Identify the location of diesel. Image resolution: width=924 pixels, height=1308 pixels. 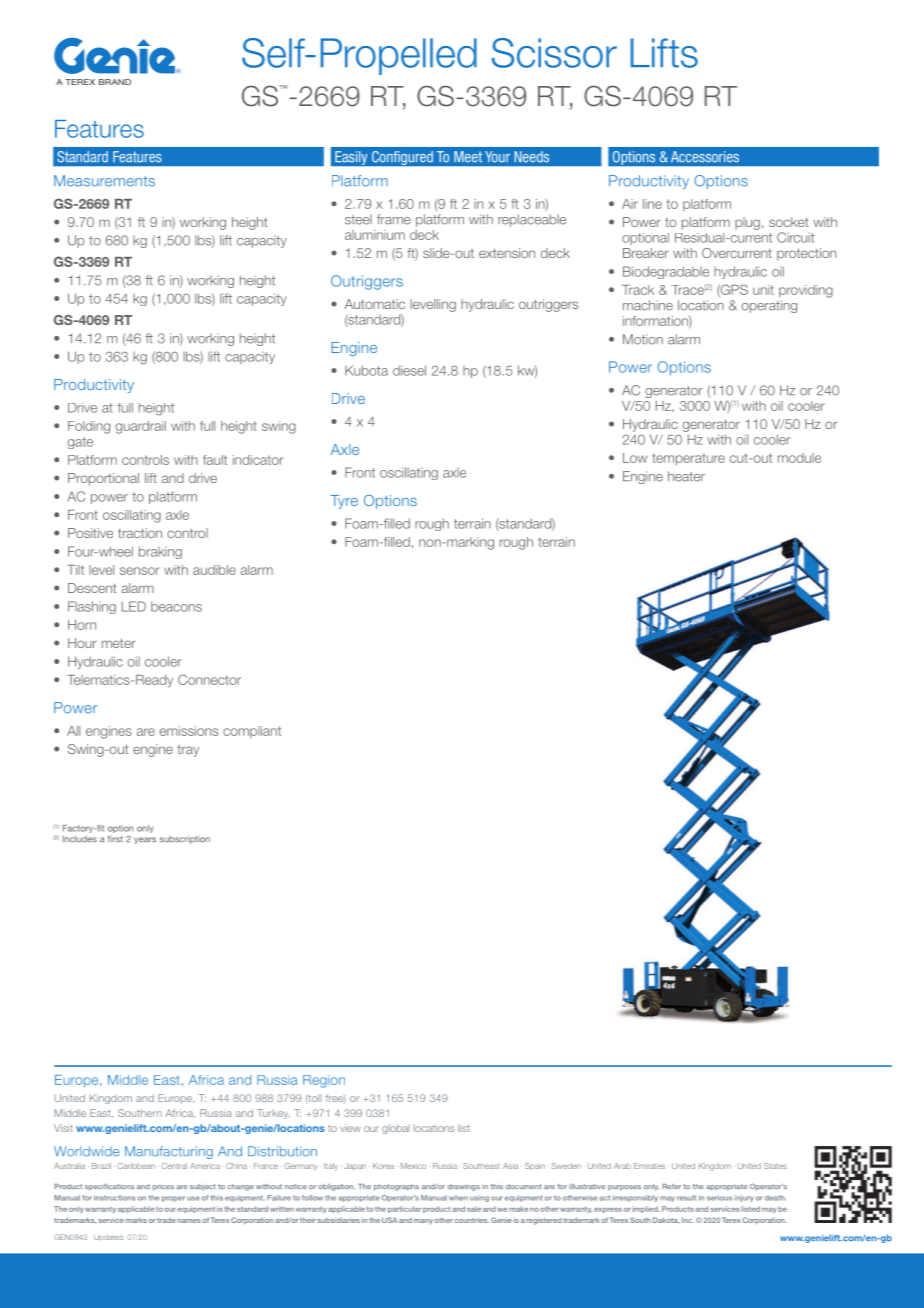
(409, 370).
